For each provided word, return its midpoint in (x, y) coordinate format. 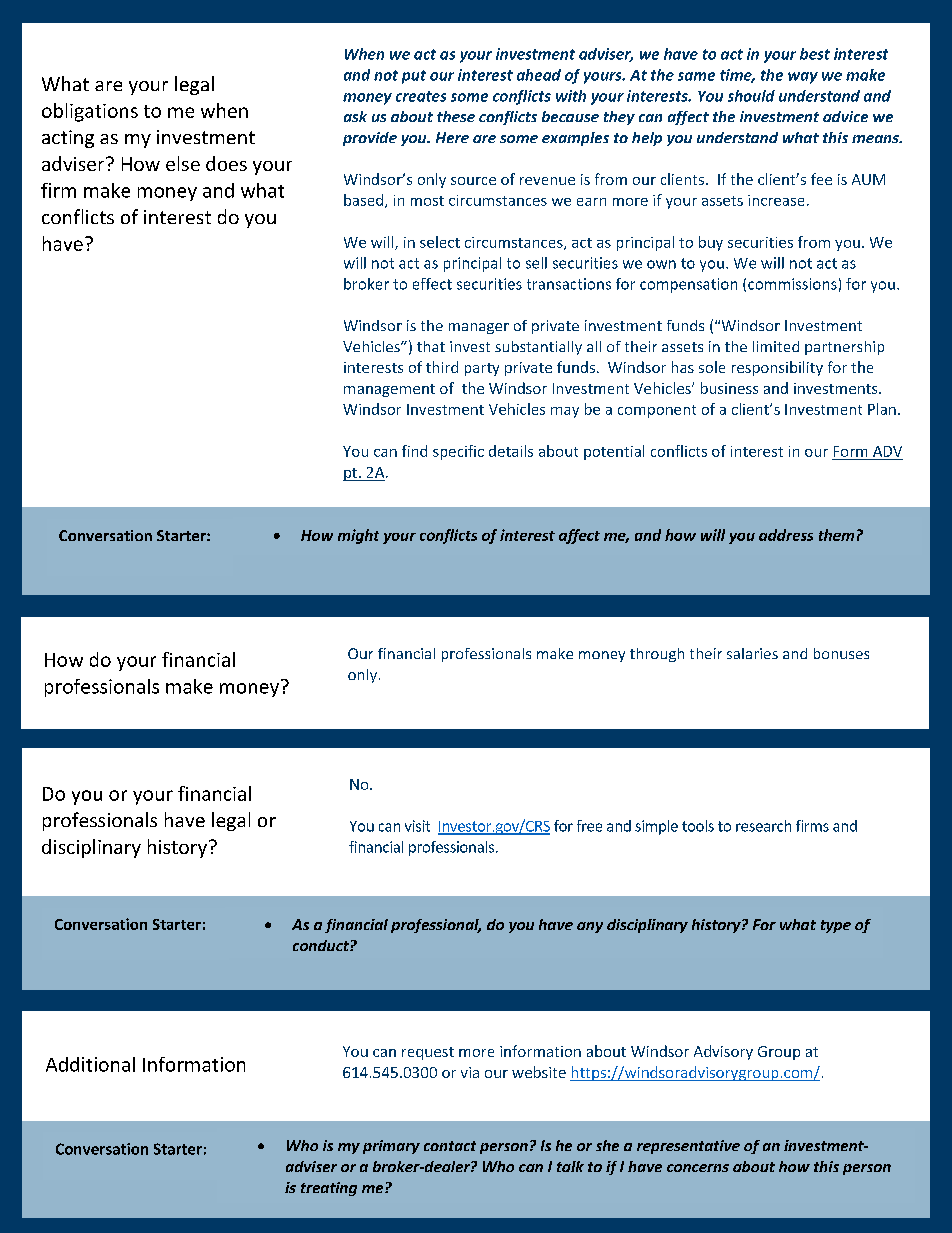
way (803, 78)
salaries (752, 653)
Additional (90, 1064)
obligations (90, 112)
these (456, 116)
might (358, 536)
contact (450, 1146)
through (657, 655)
